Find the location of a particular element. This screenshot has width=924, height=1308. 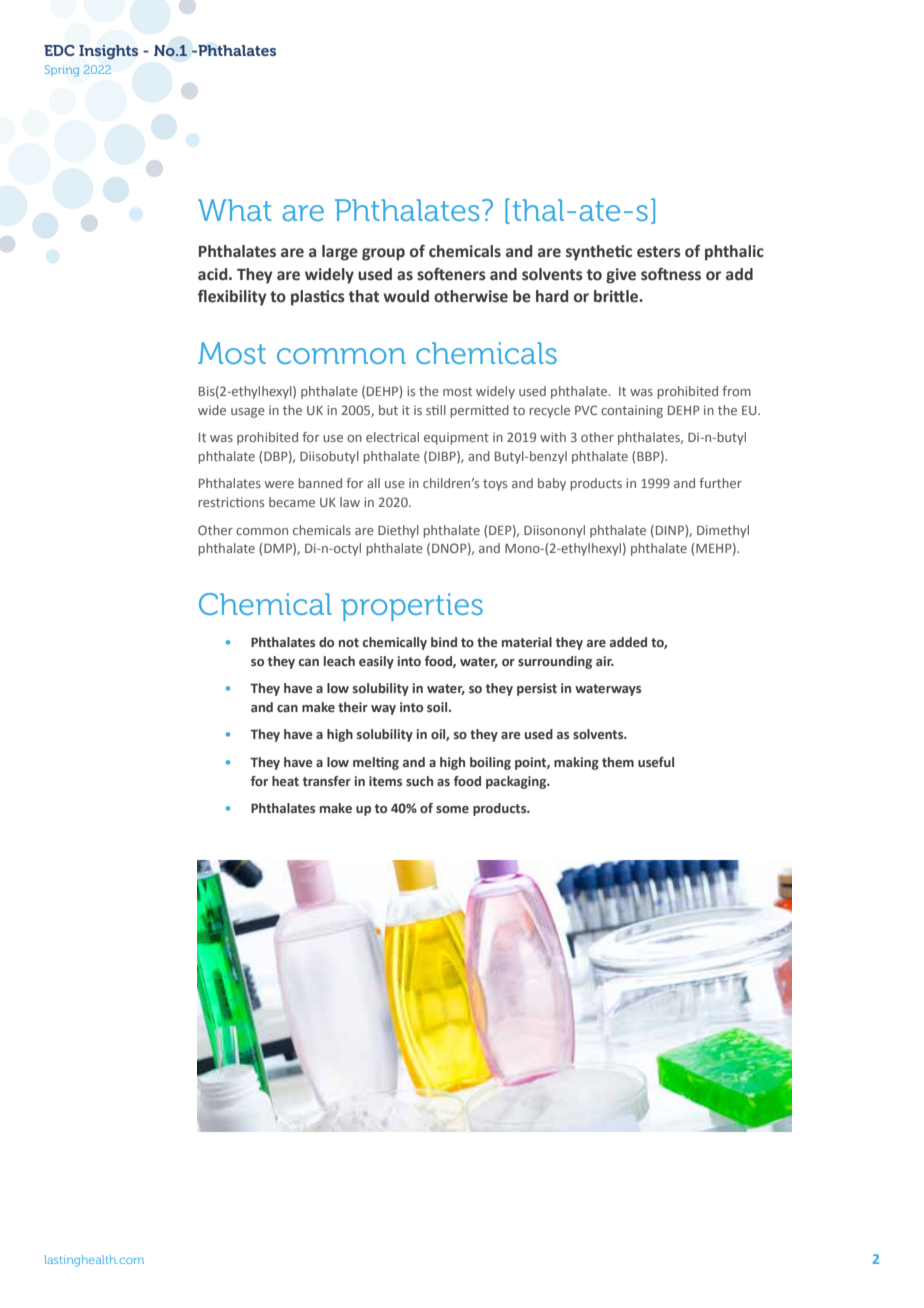

items is located at coordinates (385, 781).
